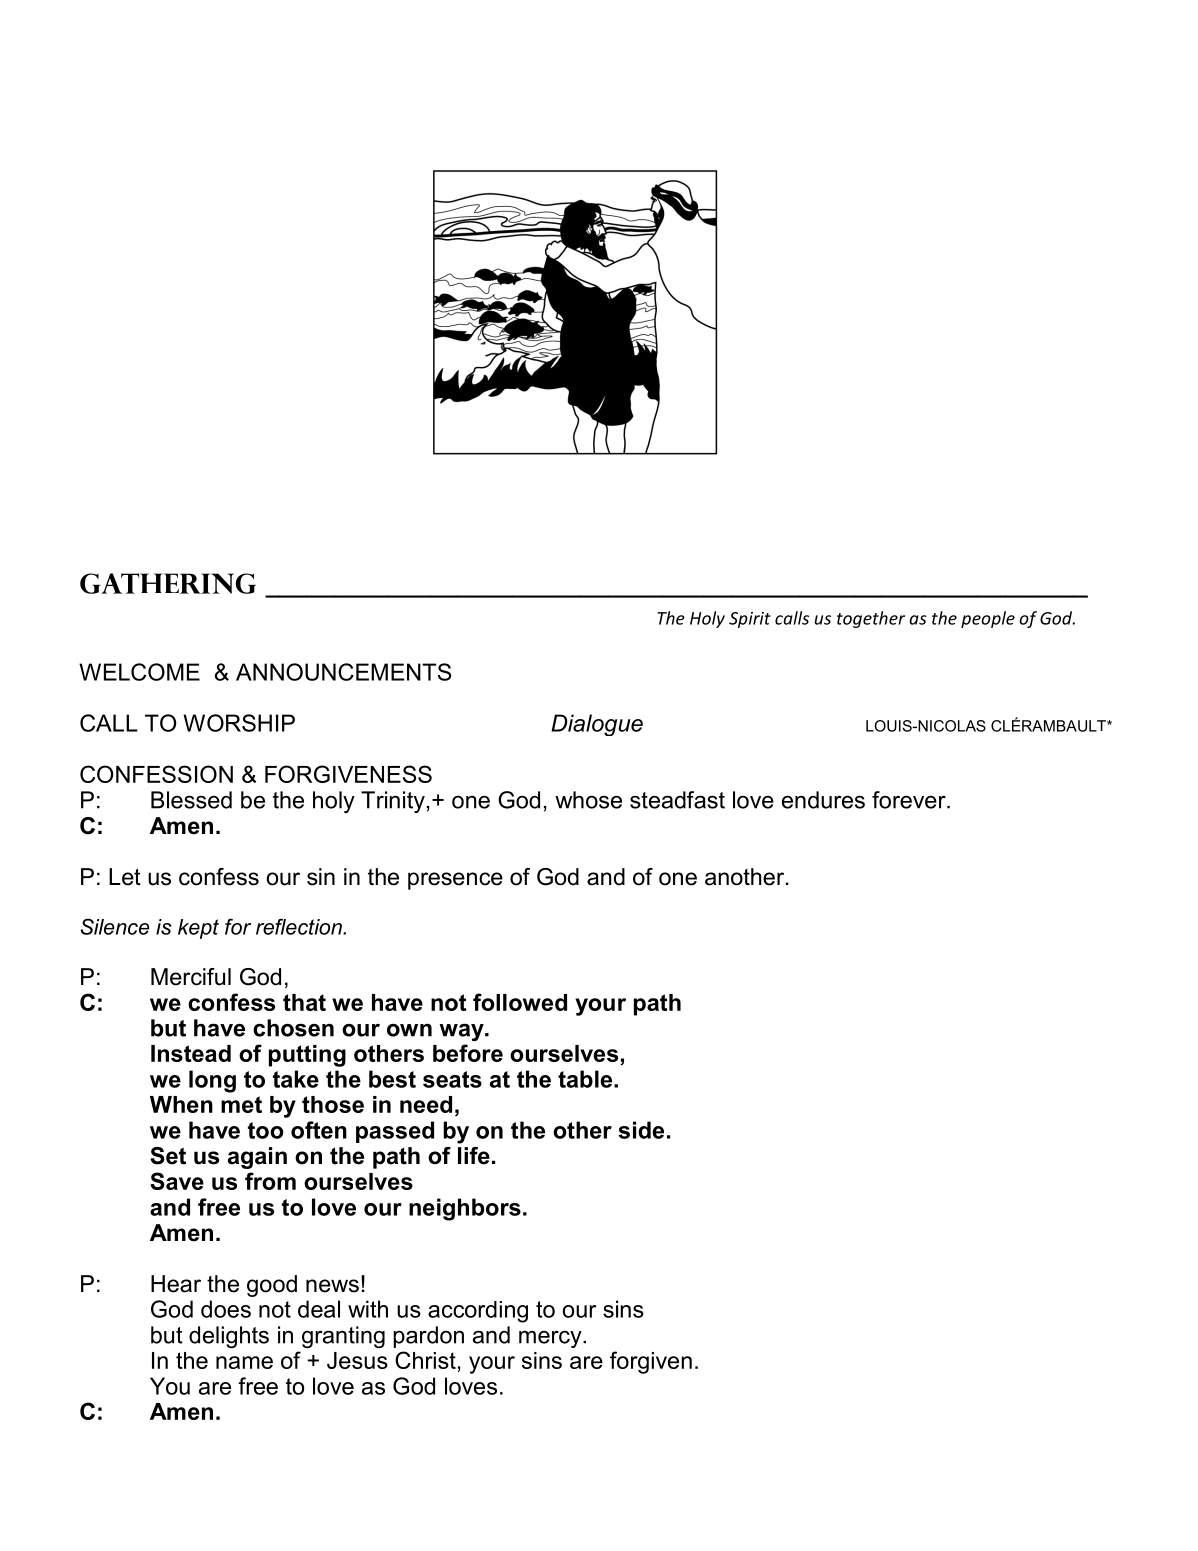 Image resolution: width=1198 pixels, height=1551 pixels. I want to click on again, so click(257, 1158).
